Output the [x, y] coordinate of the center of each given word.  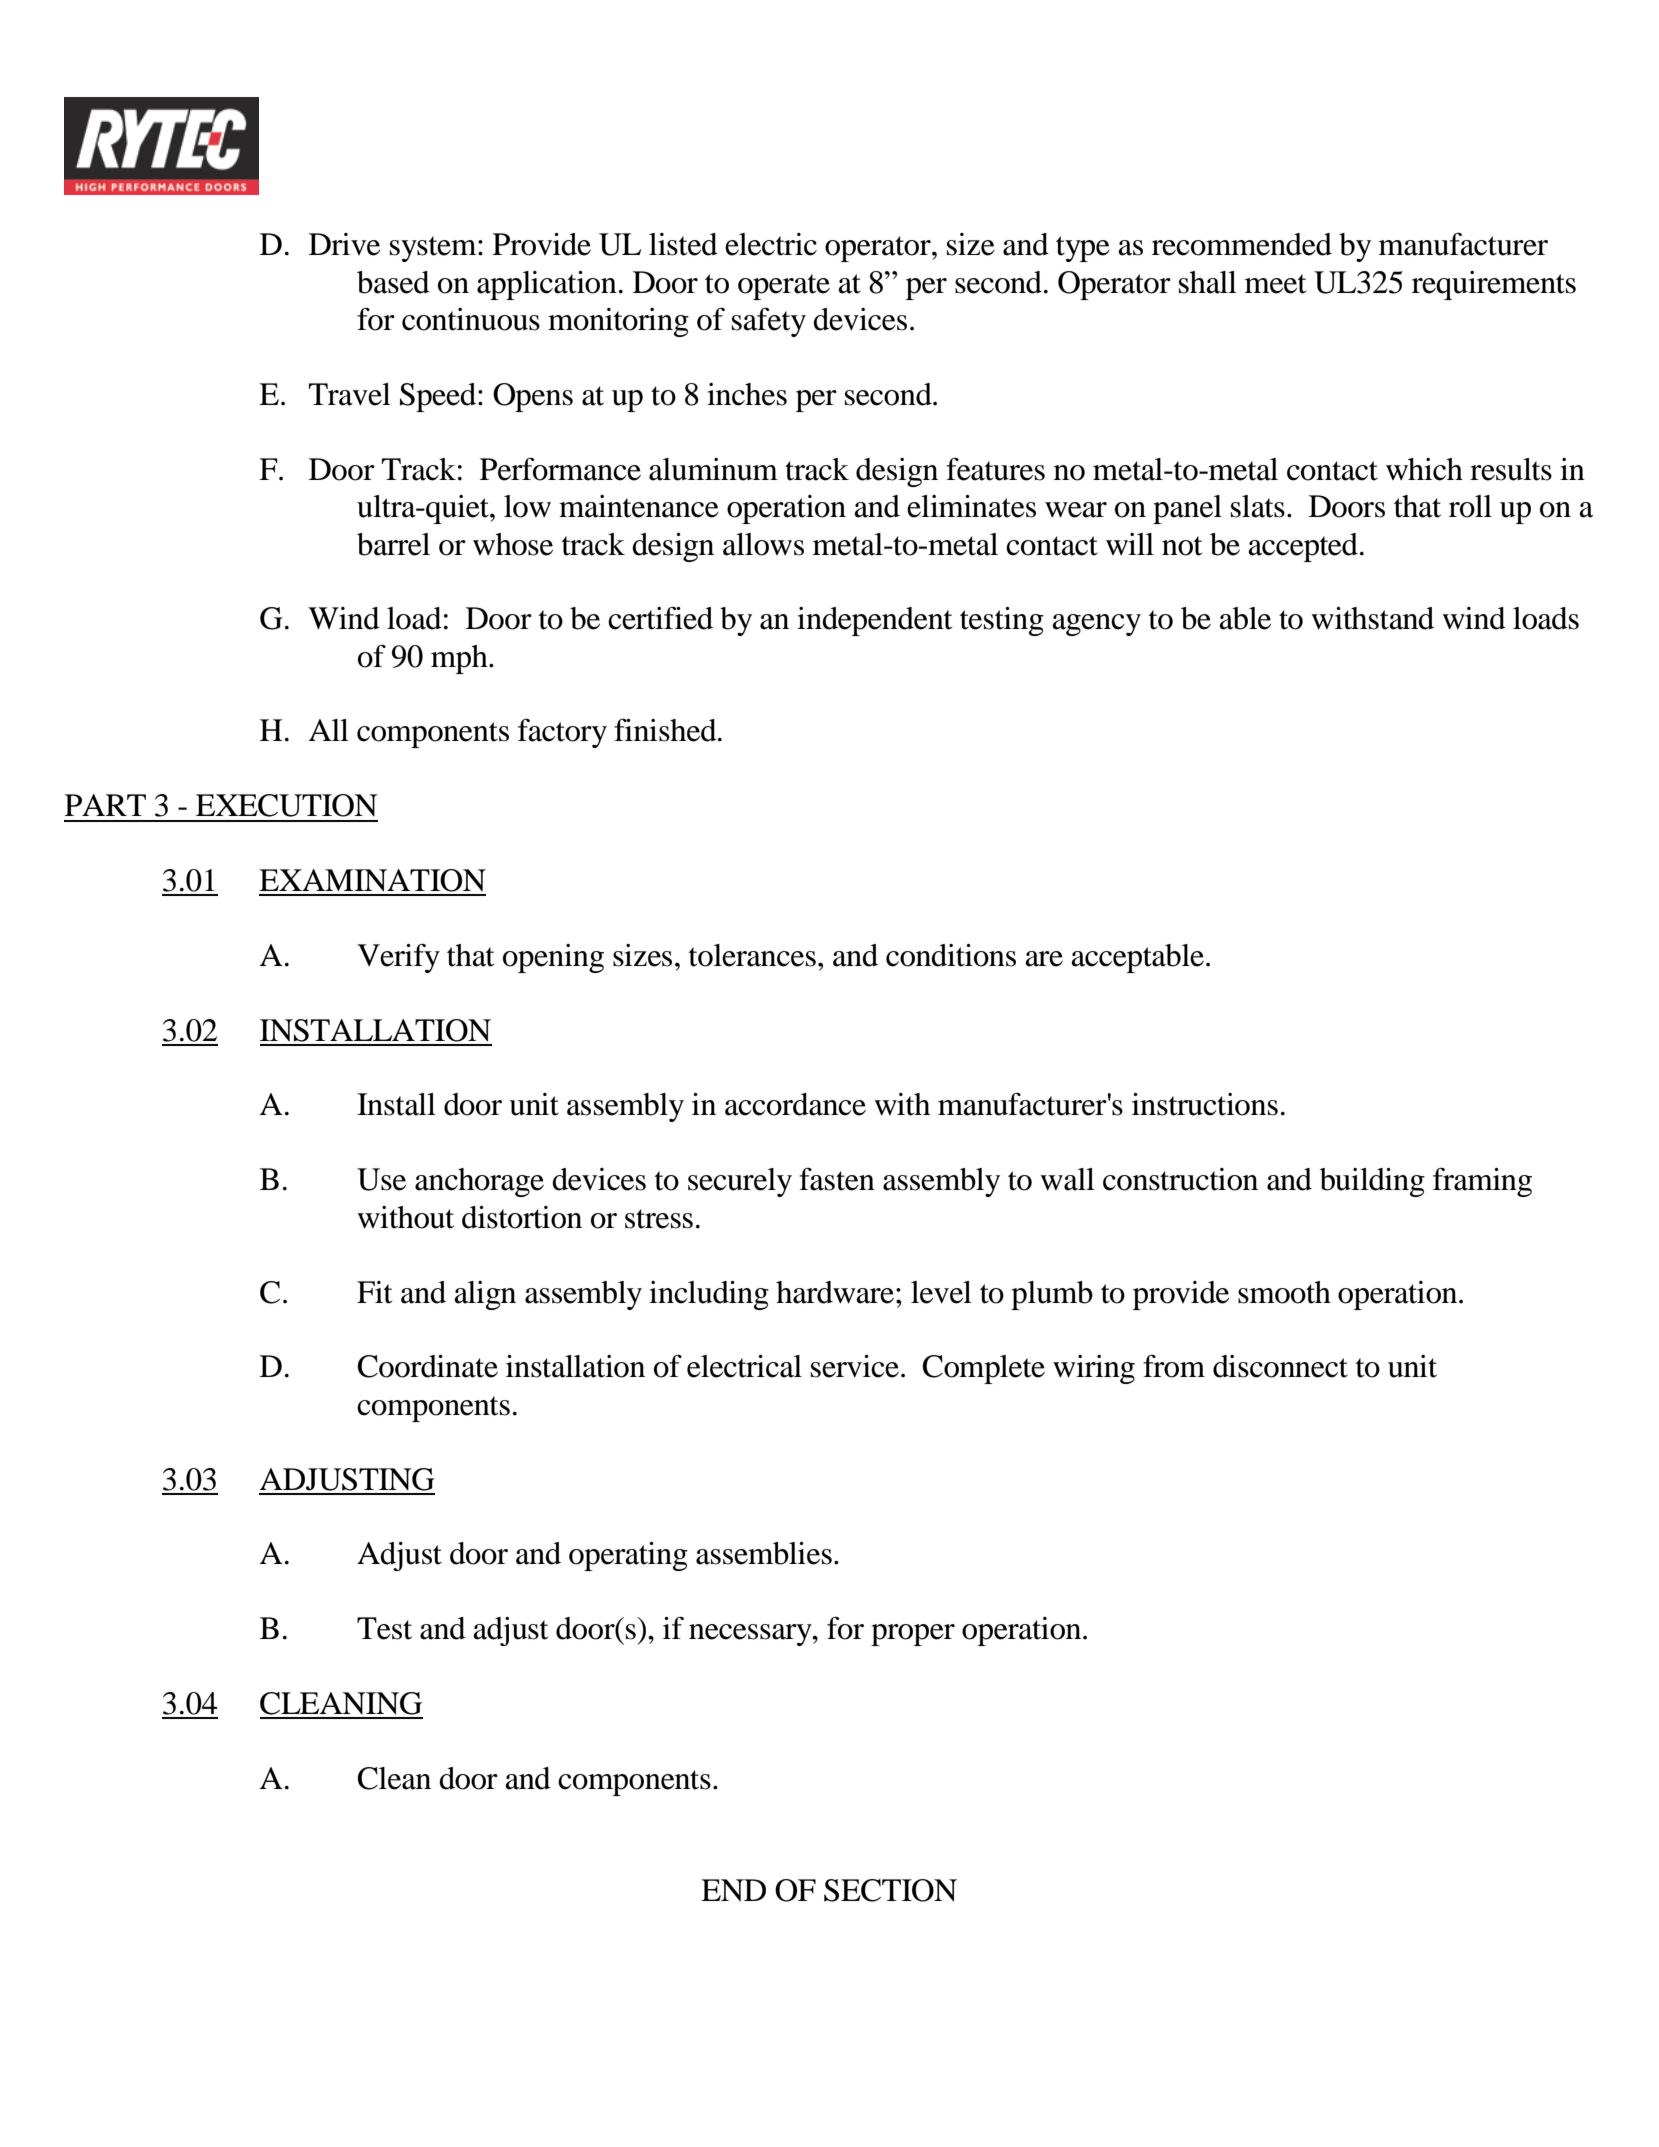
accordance [795, 1104]
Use [381, 1179]
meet [1275, 284]
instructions [1205, 1104]
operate [784, 287]
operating [628, 1556]
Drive [344, 244]
